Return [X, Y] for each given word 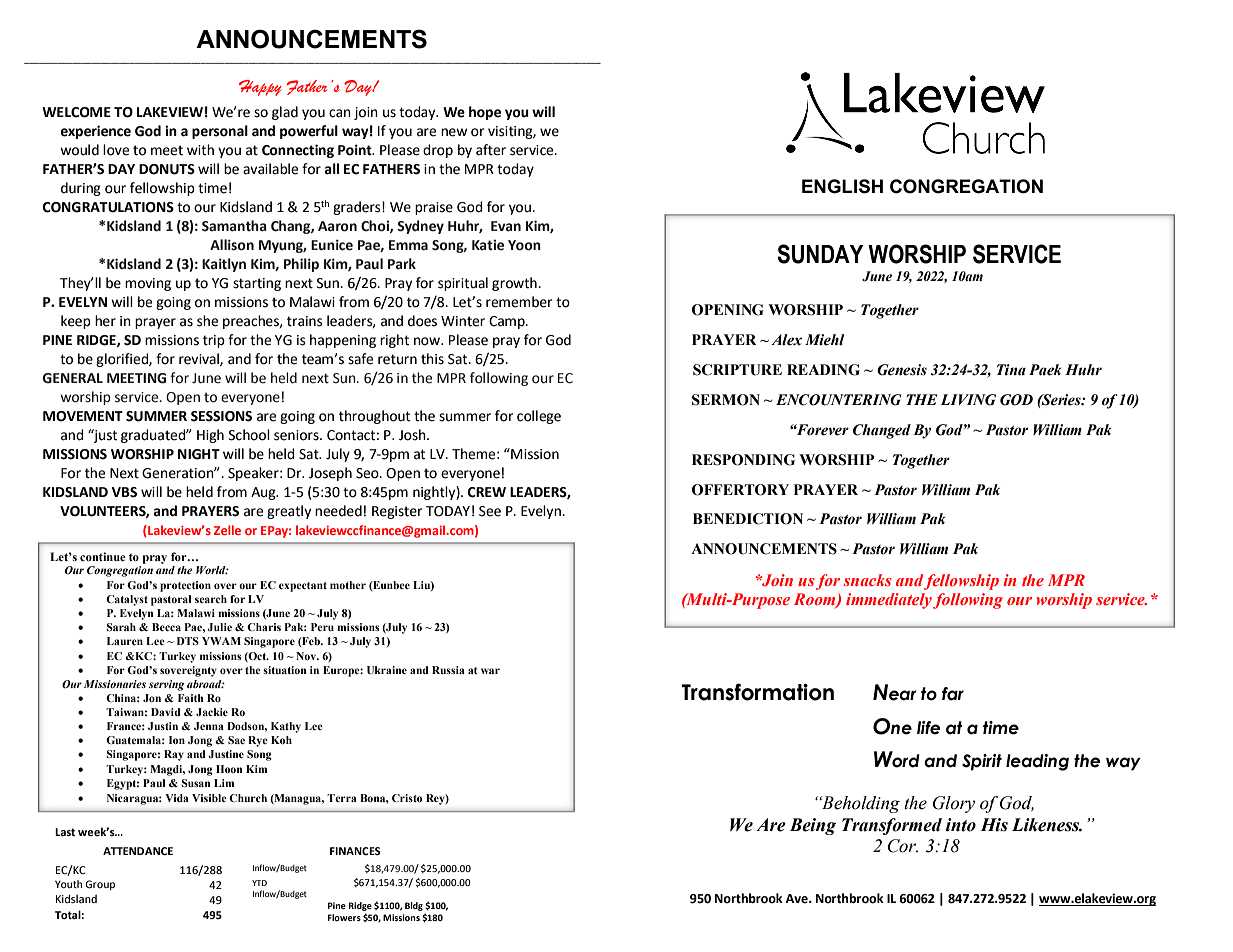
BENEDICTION [748, 519]
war [490, 671]
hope [485, 113]
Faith [191, 698]
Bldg [414, 906]
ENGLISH [842, 186]
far [953, 694]
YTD [259, 883]
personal [220, 132]
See [490, 511]
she [207, 321]
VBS [124, 492]
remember [519, 302]
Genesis [902, 370]
